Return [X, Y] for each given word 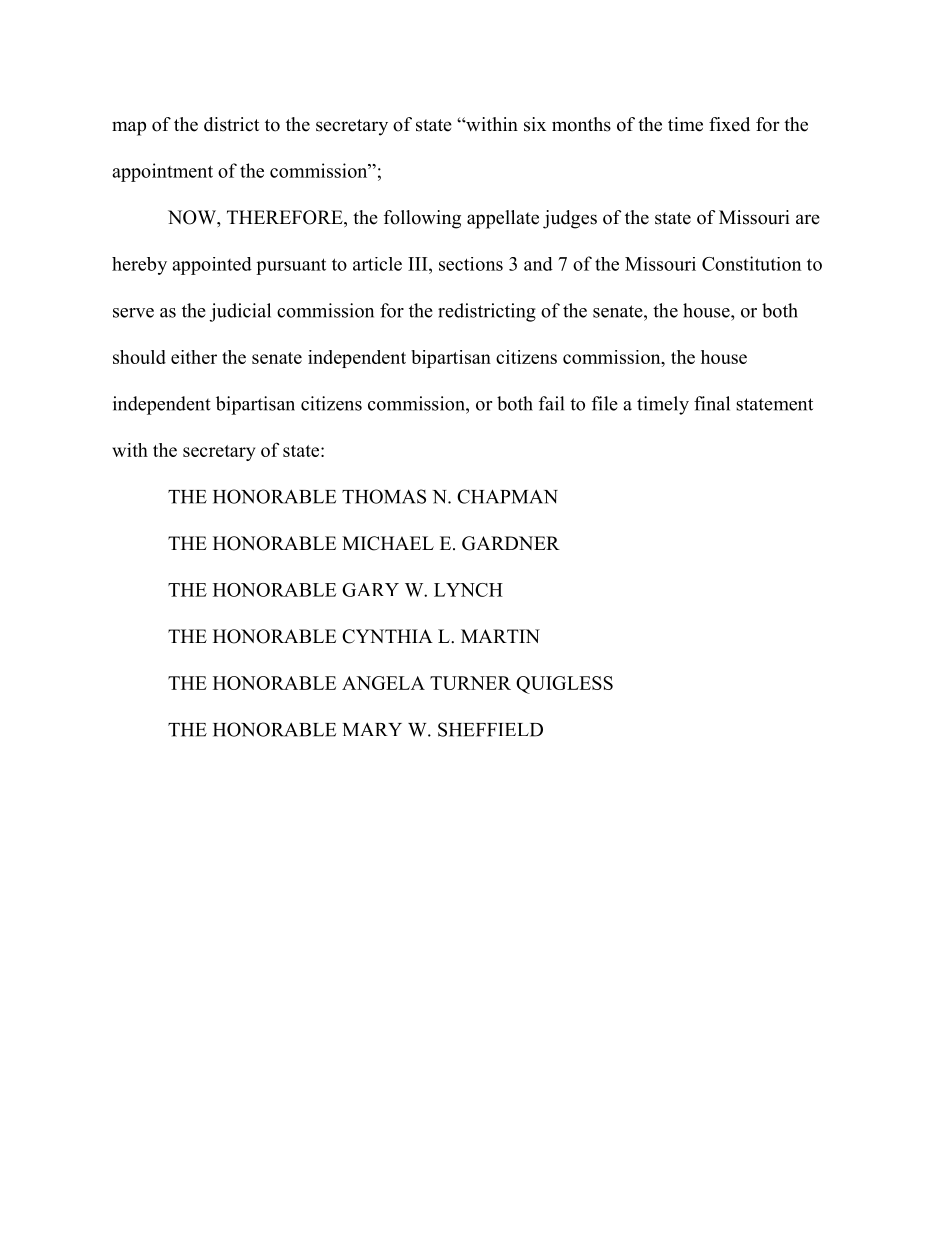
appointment [162, 172]
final [712, 403]
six [535, 124]
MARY [372, 729]
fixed [729, 124]
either [194, 357]
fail [551, 403]
